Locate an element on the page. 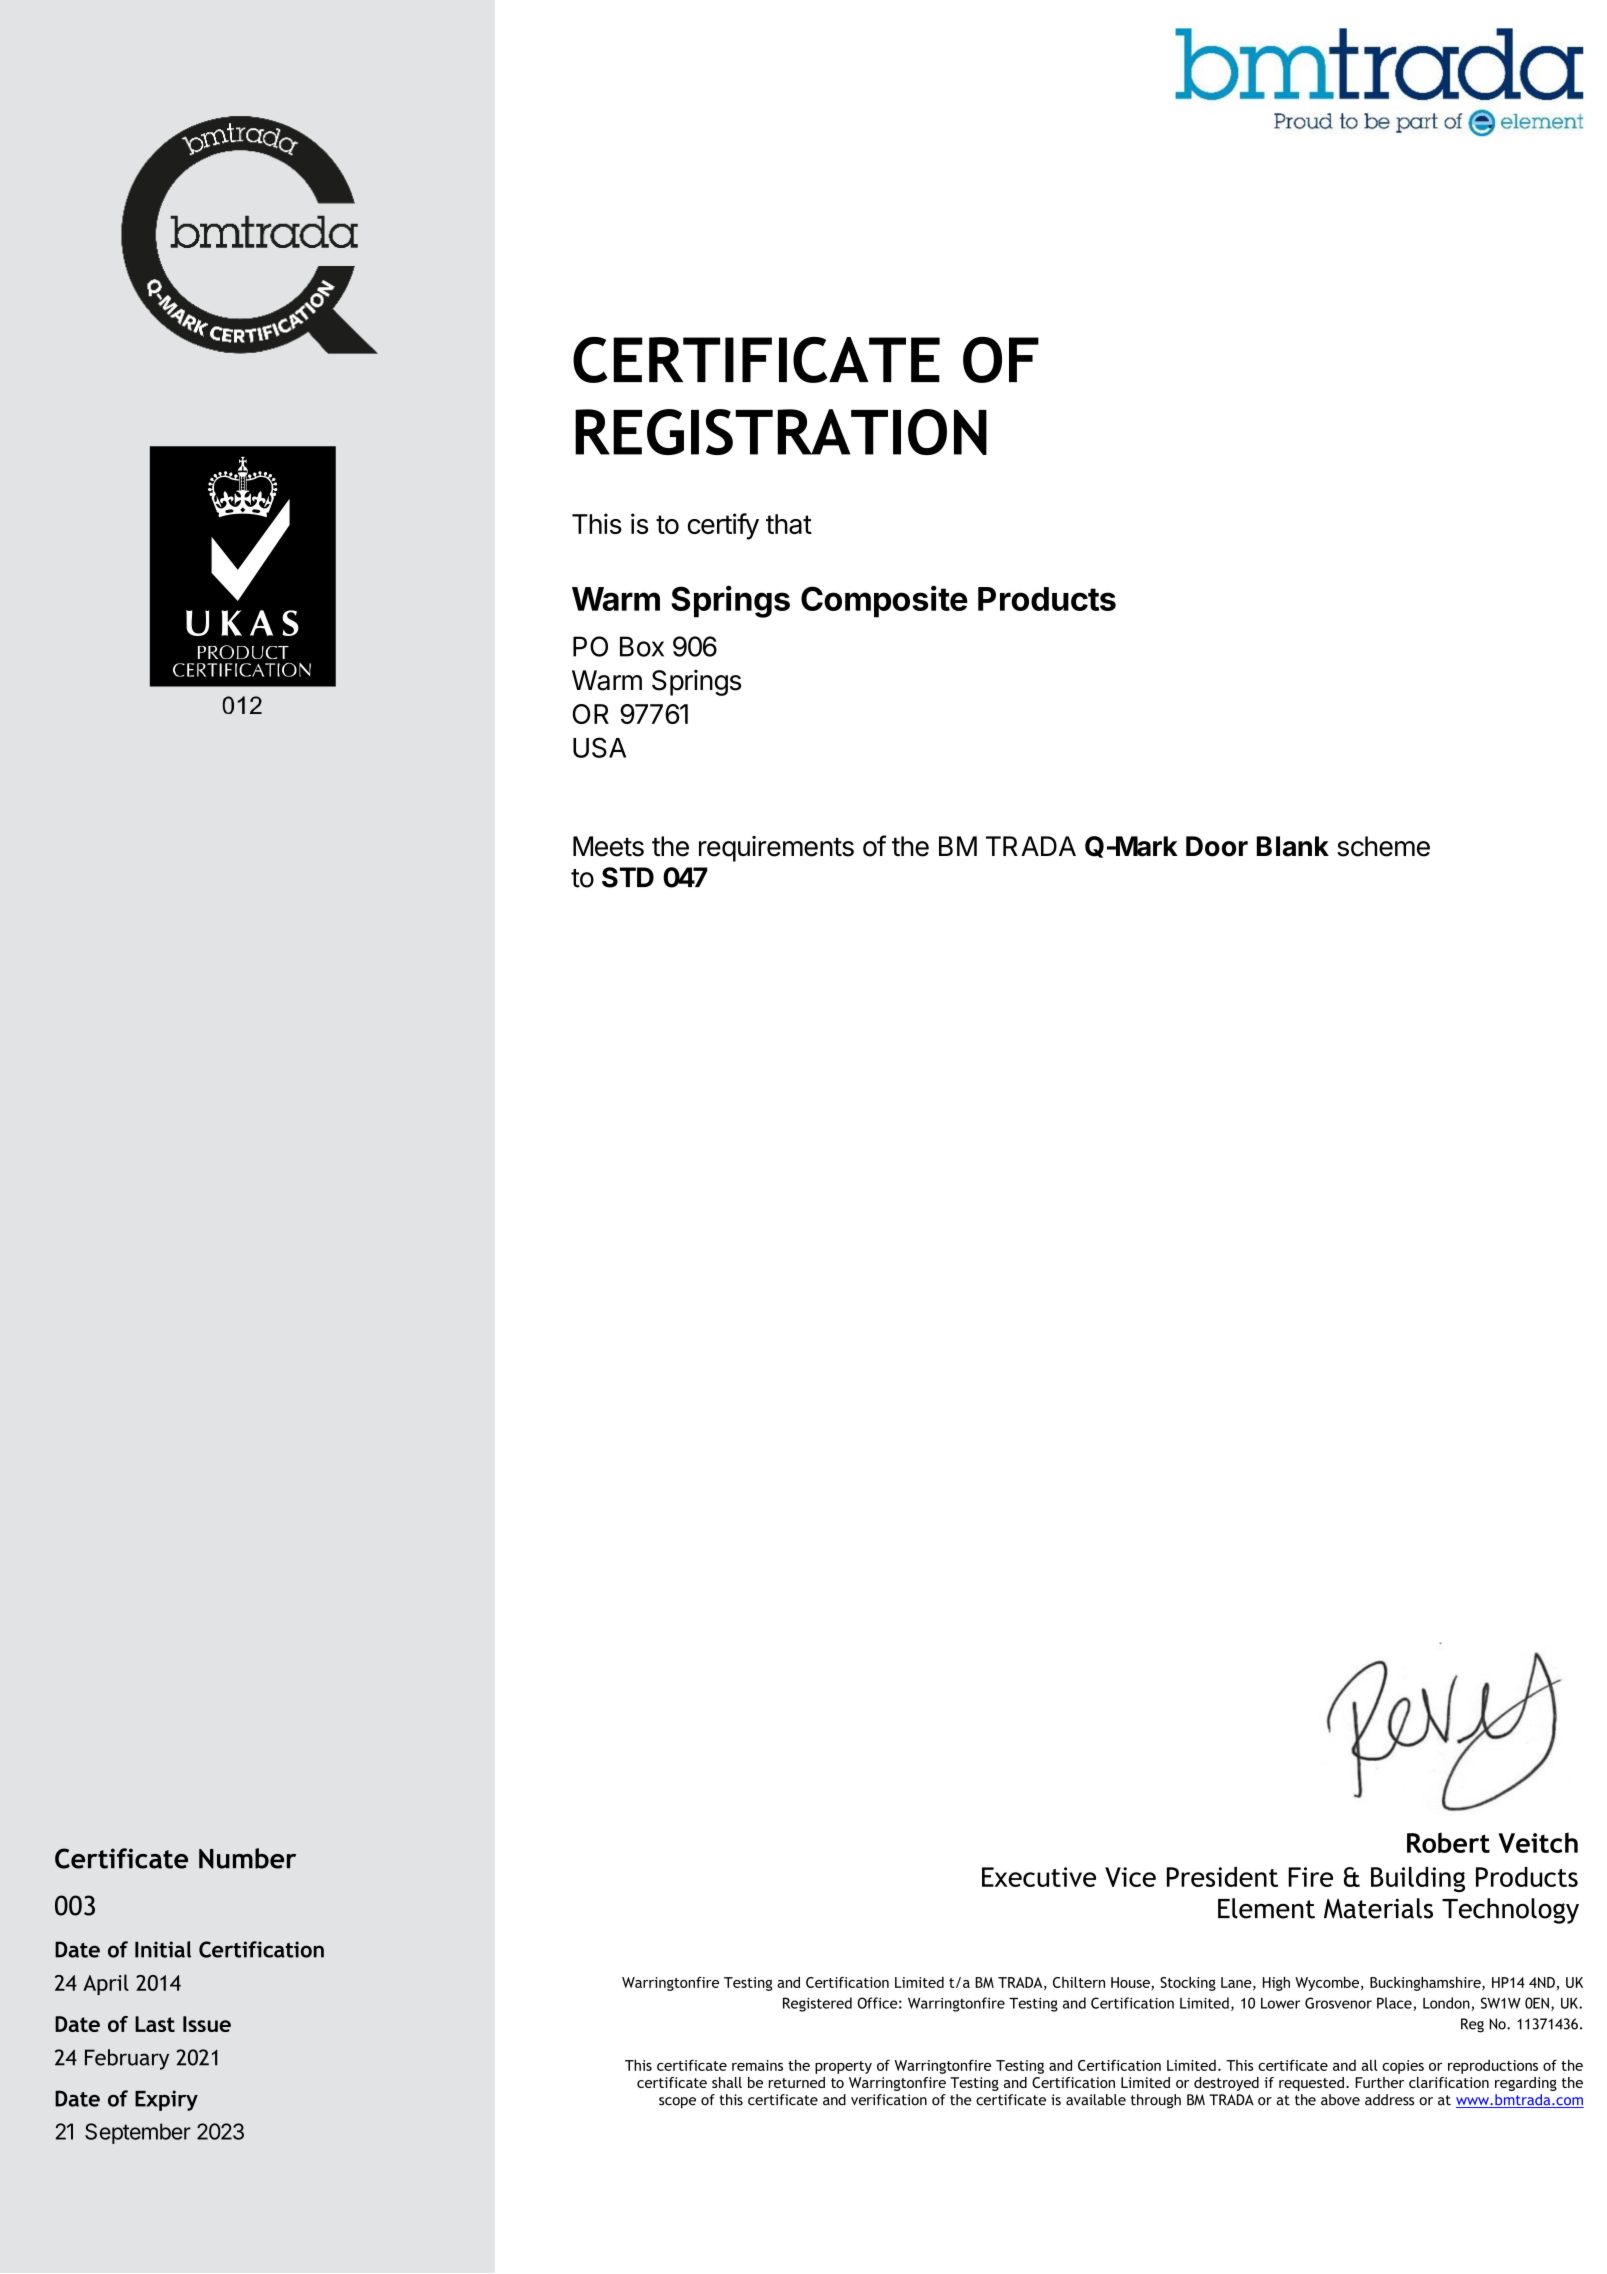 This page has height=2274, width=1607. requirements is located at coordinates (776, 849).
